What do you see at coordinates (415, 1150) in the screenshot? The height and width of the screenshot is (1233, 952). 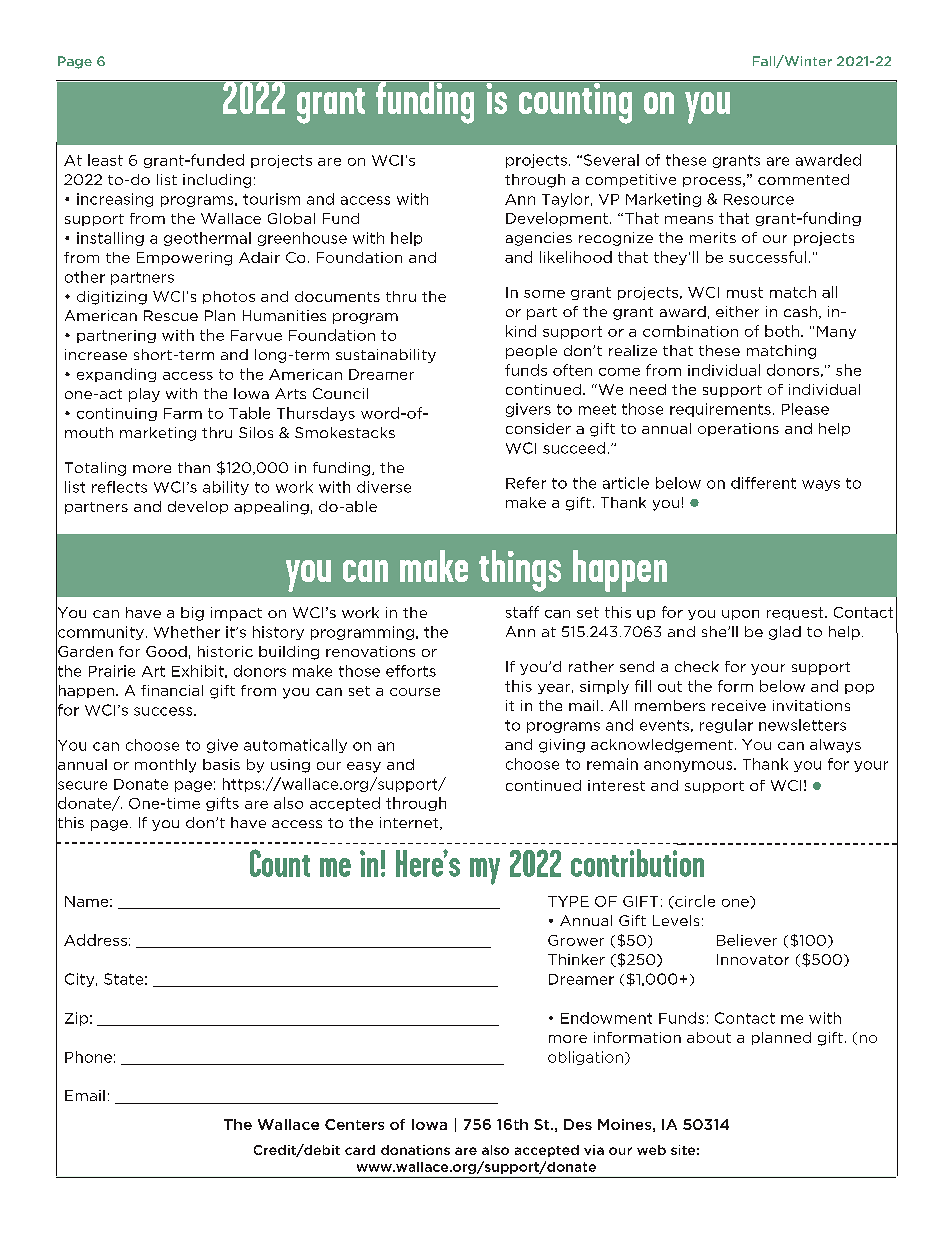 I see `donations` at bounding box center [415, 1150].
